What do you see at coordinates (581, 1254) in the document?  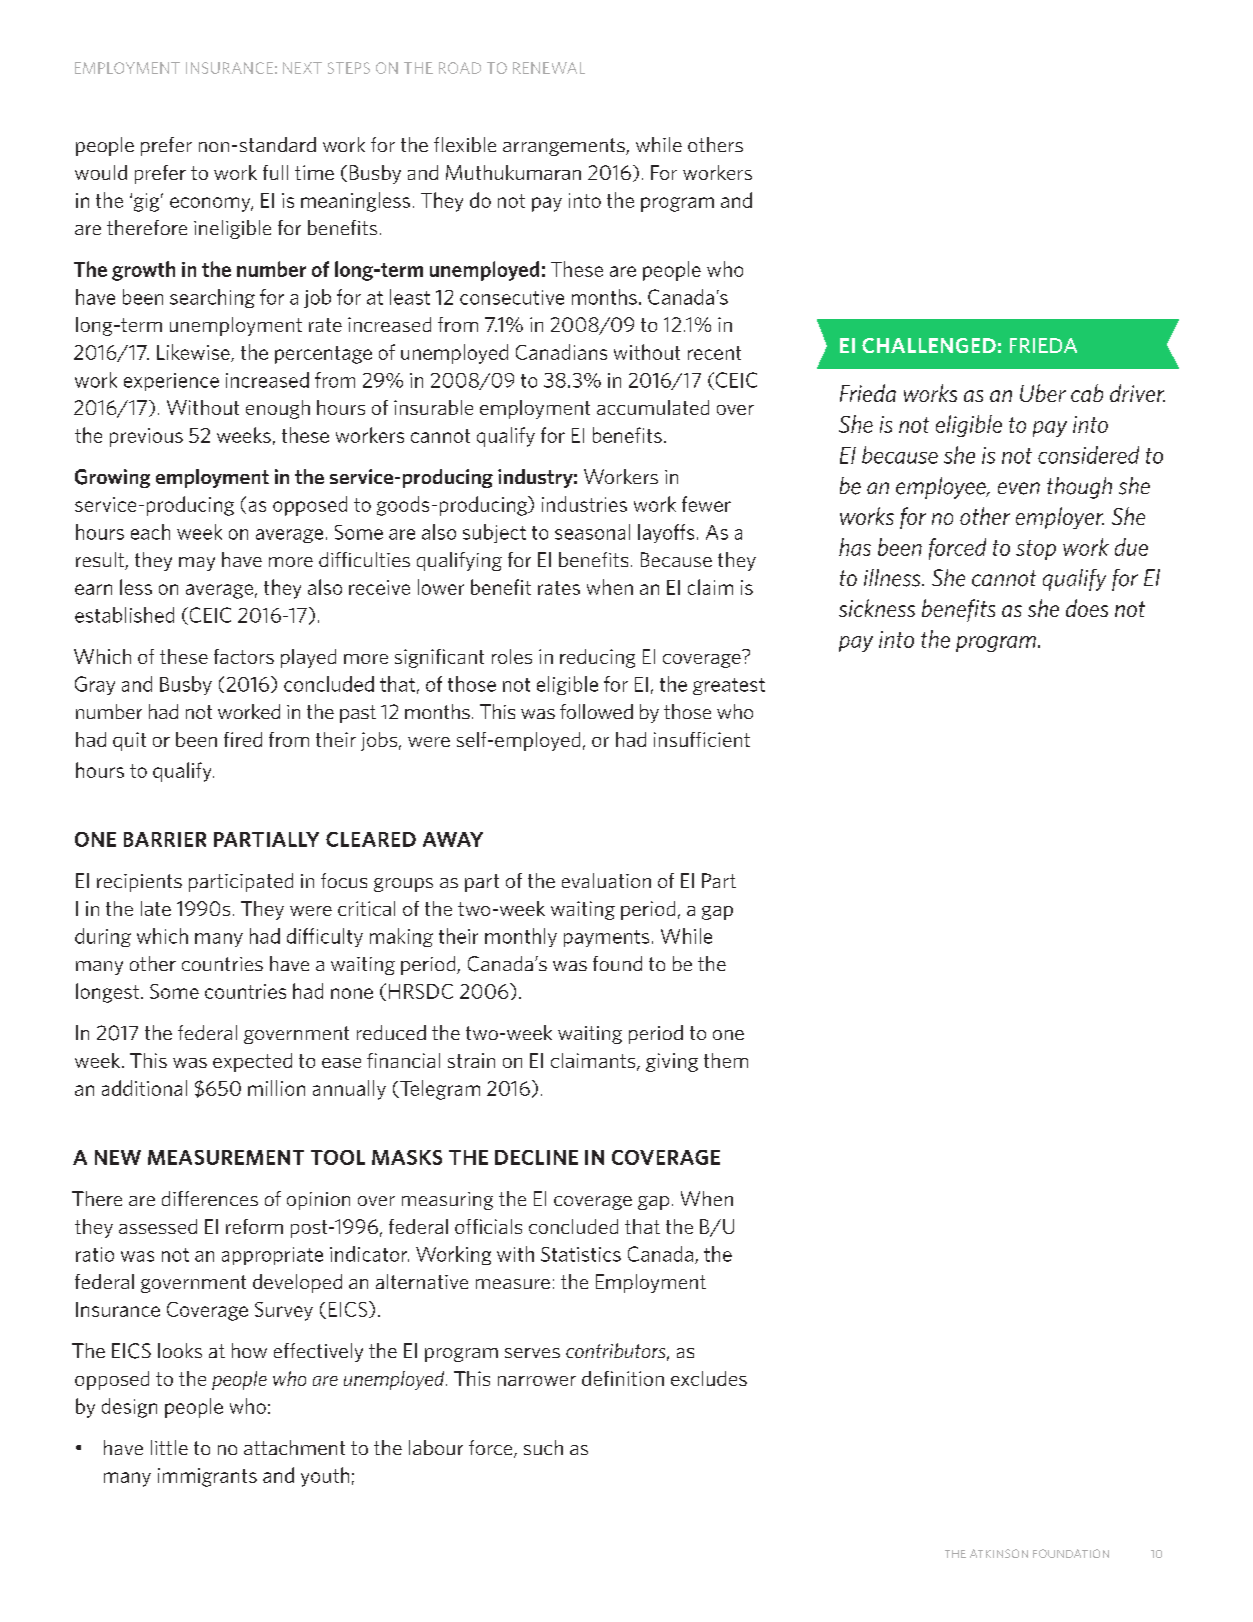 I see `Statistics` at bounding box center [581, 1254].
